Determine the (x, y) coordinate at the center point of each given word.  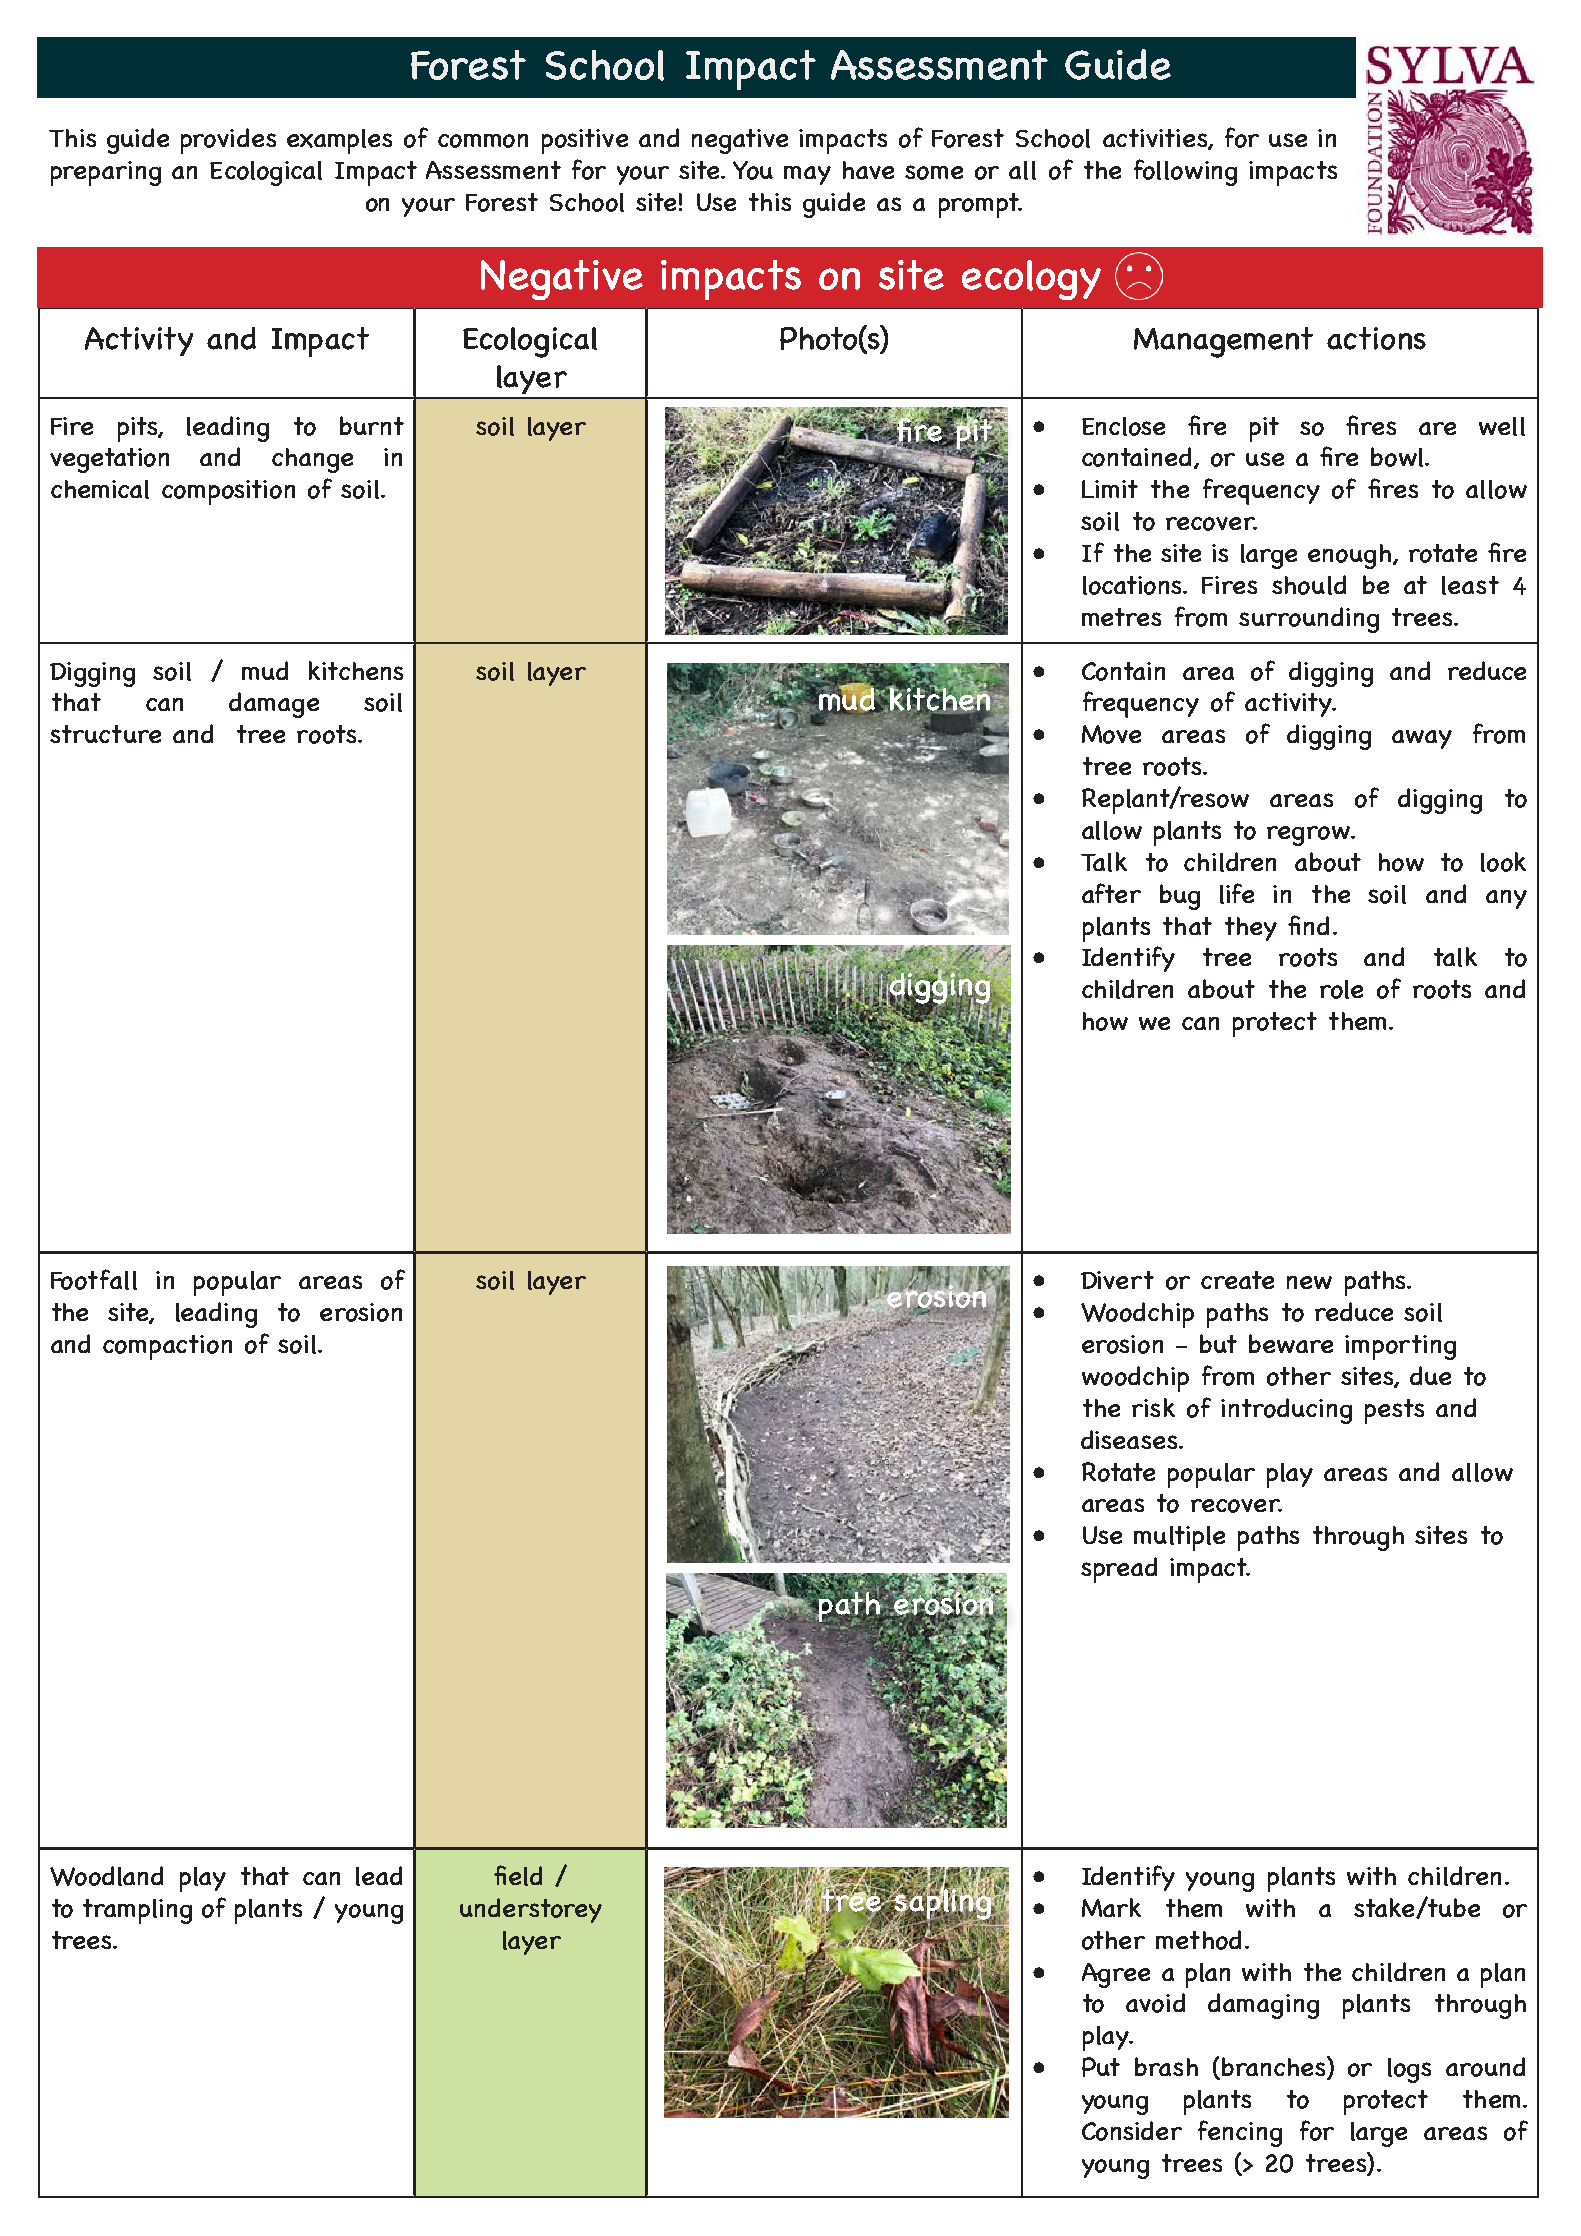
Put (1101, 2067)
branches (1275, 2067)
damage (274, 705)
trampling (137, 1911)
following (1185, 172)
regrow (1310, 836)
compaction (167, 1347)
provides (228, 141)
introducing (1286, 1411)
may (807, 175)
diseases (1130, 1439)
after (1111, 893)
